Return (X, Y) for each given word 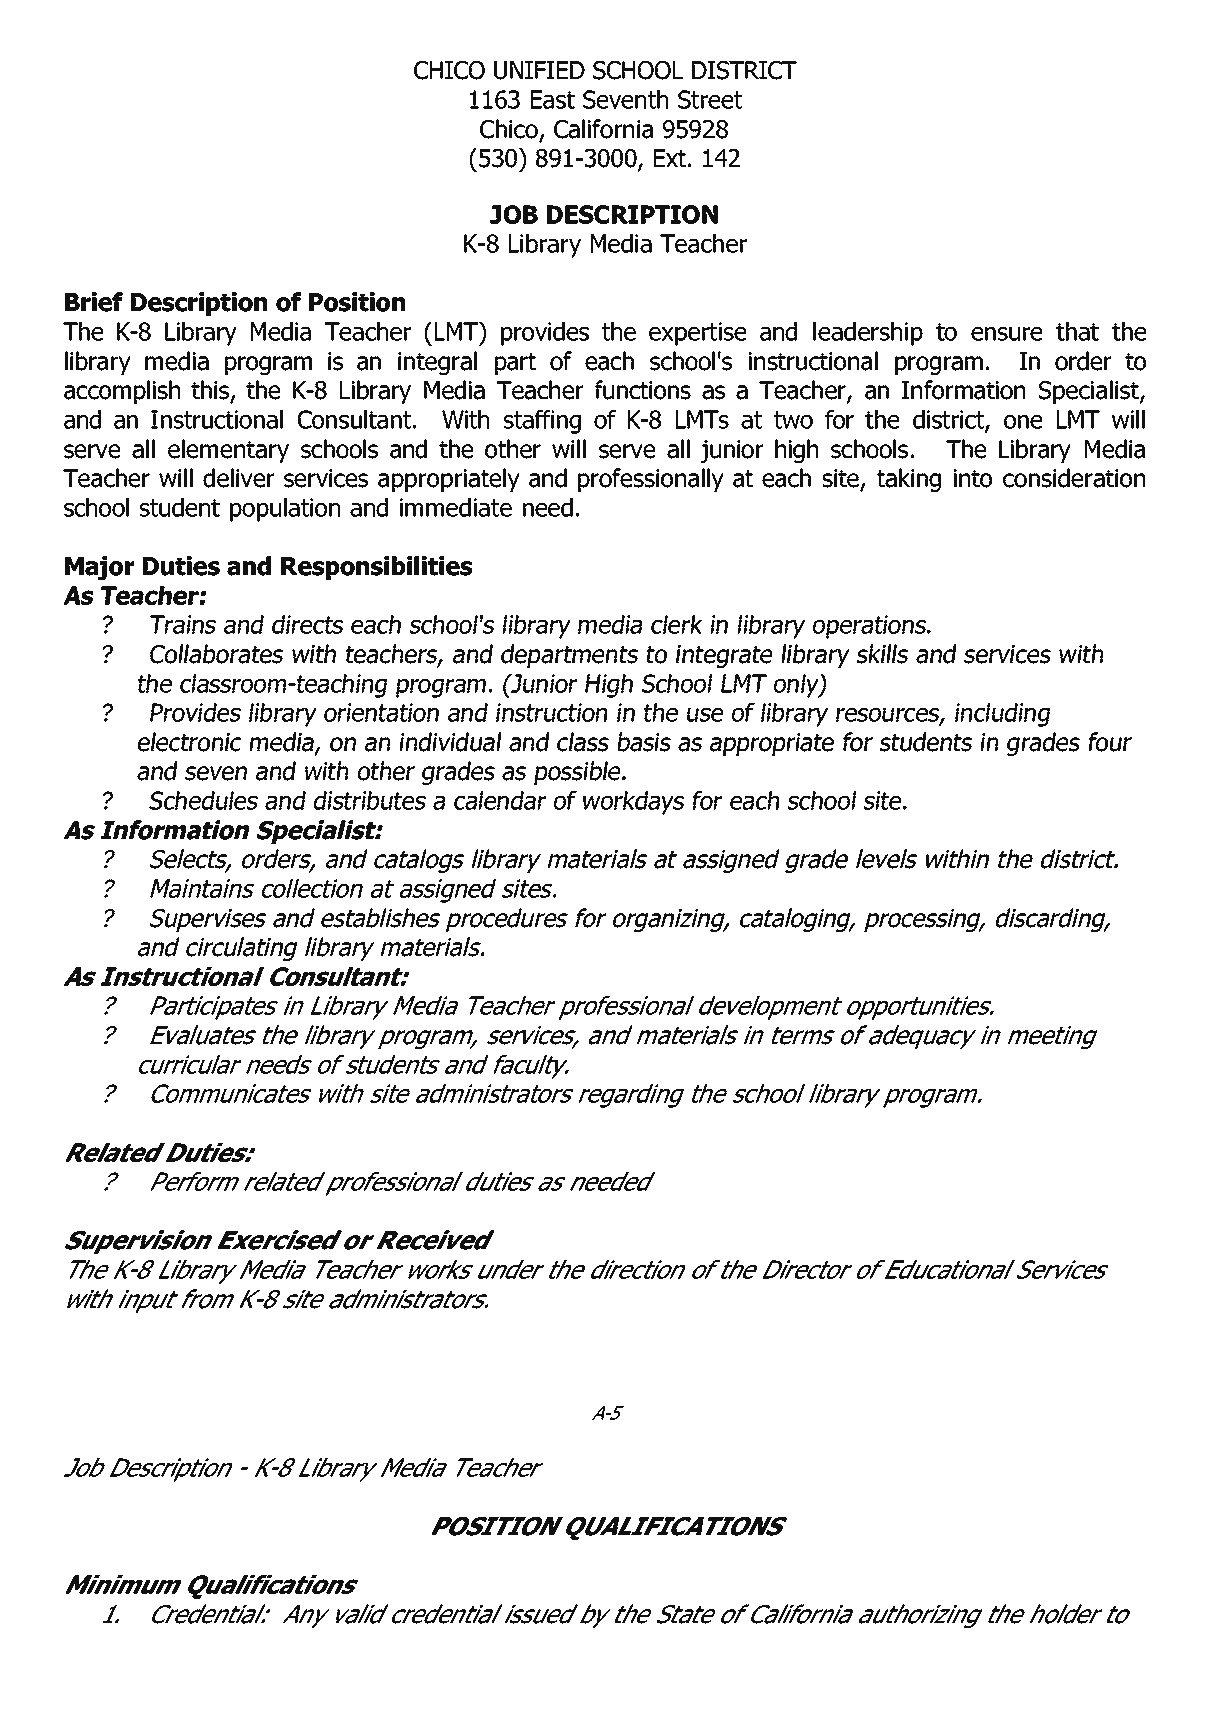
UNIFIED (539, 70)
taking (909, 480)
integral (437, 363)
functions (643, 390)
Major (99, 568)
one (1023, 422)
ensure (1006, 334)
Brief (94, 302)
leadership (868, 334)
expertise (697, 334)
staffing (542, 422)
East (553, 99)
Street (710, 99)
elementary (228, 451)
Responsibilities (376, 568)
